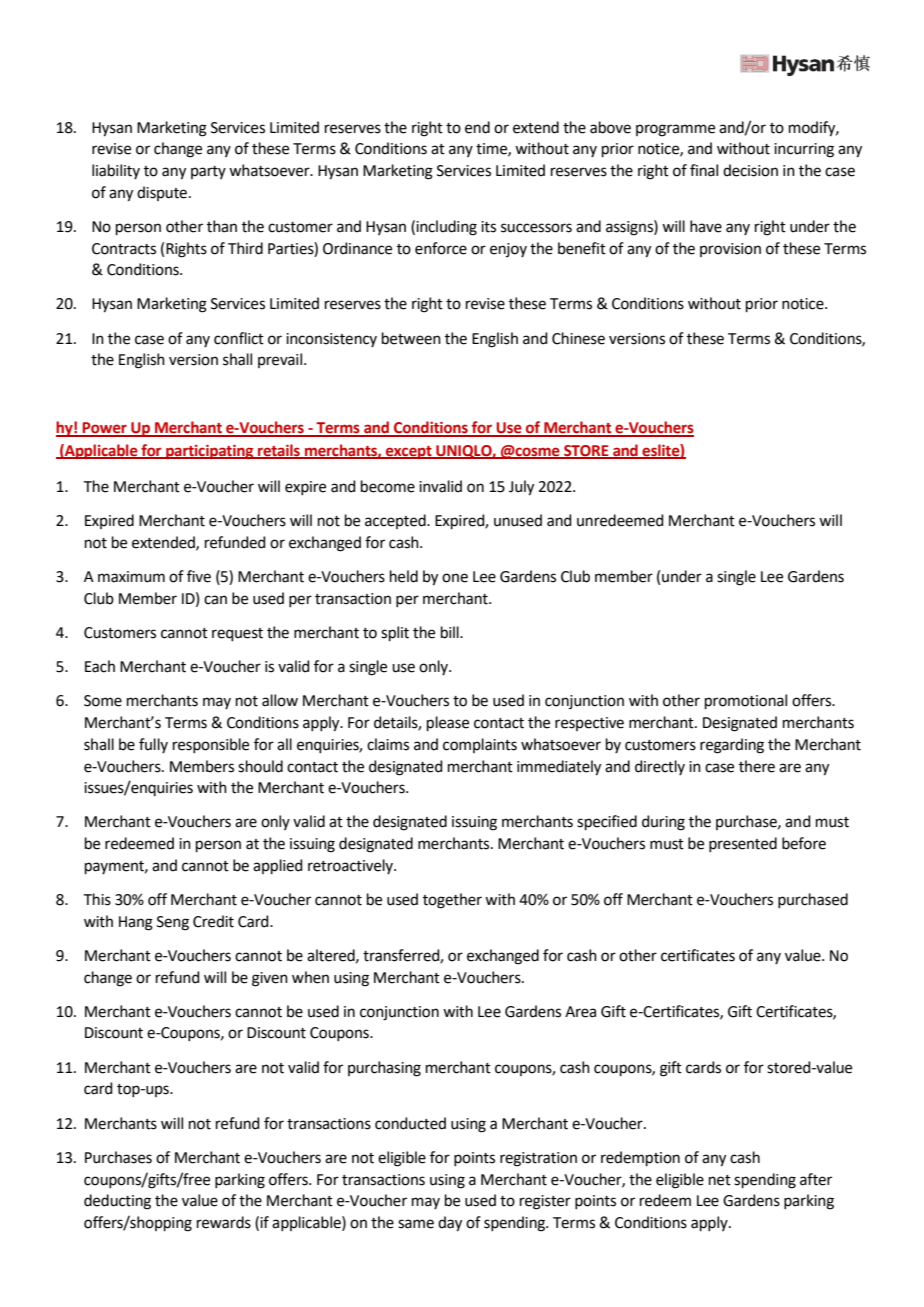  Describe the element at coordinates (224, 1222) in the image. I see `rewards` at that location.
